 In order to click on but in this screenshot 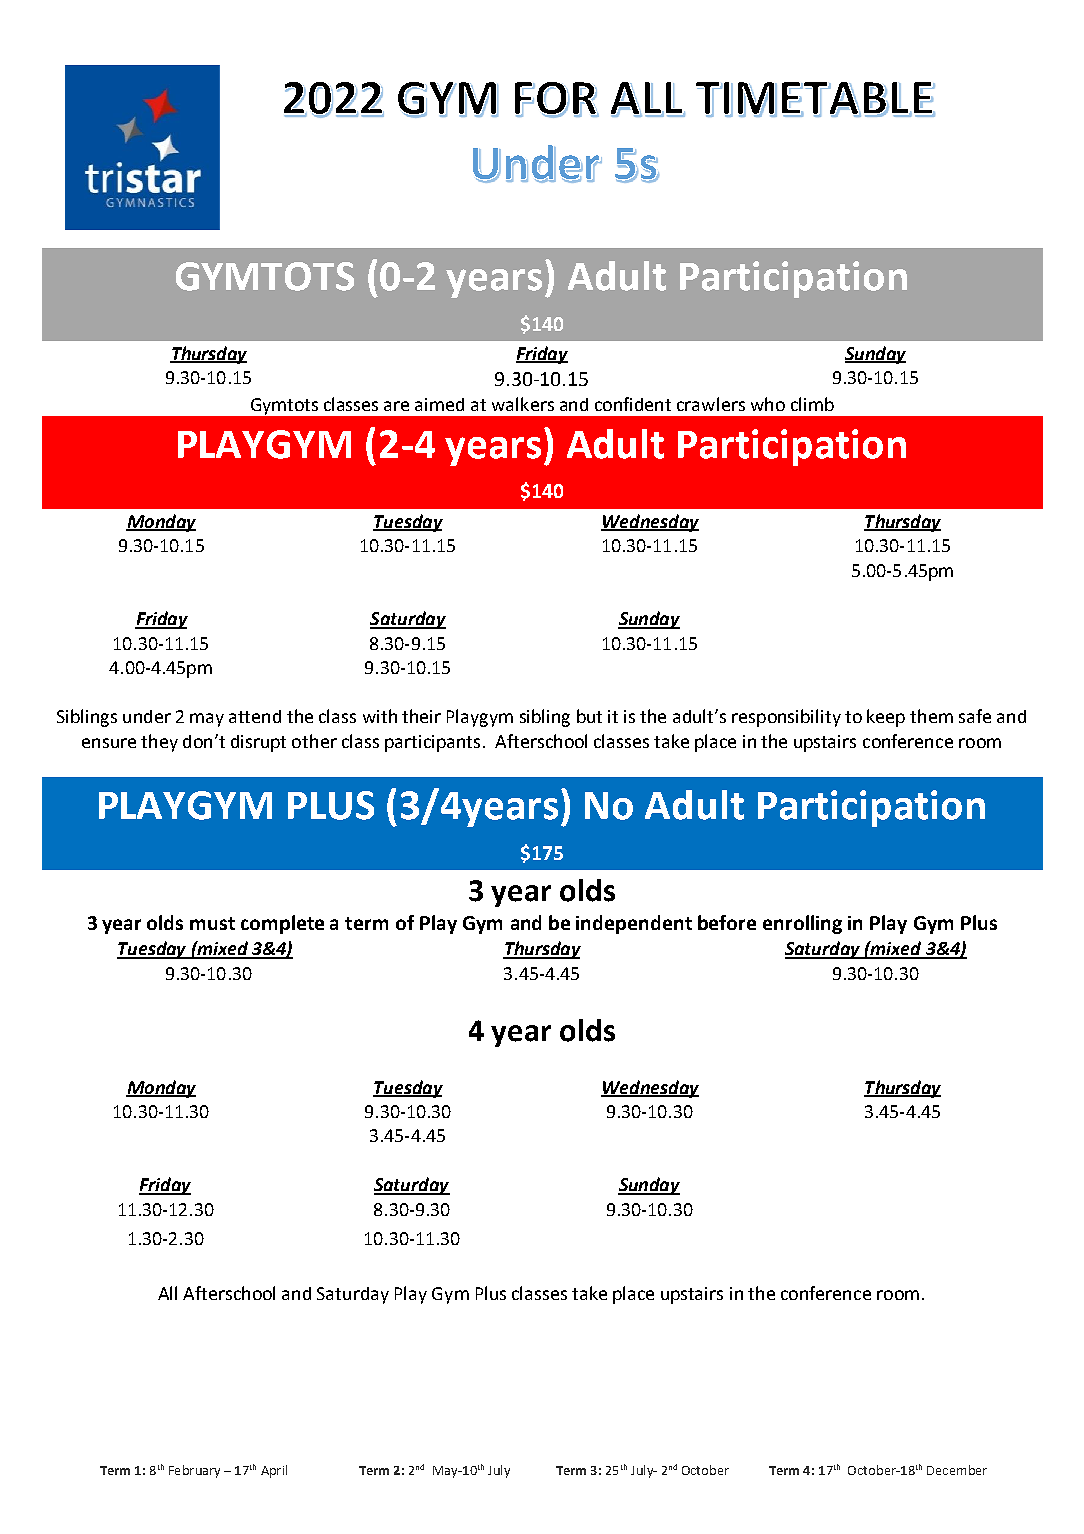, I will do `click(589, 716)`.
